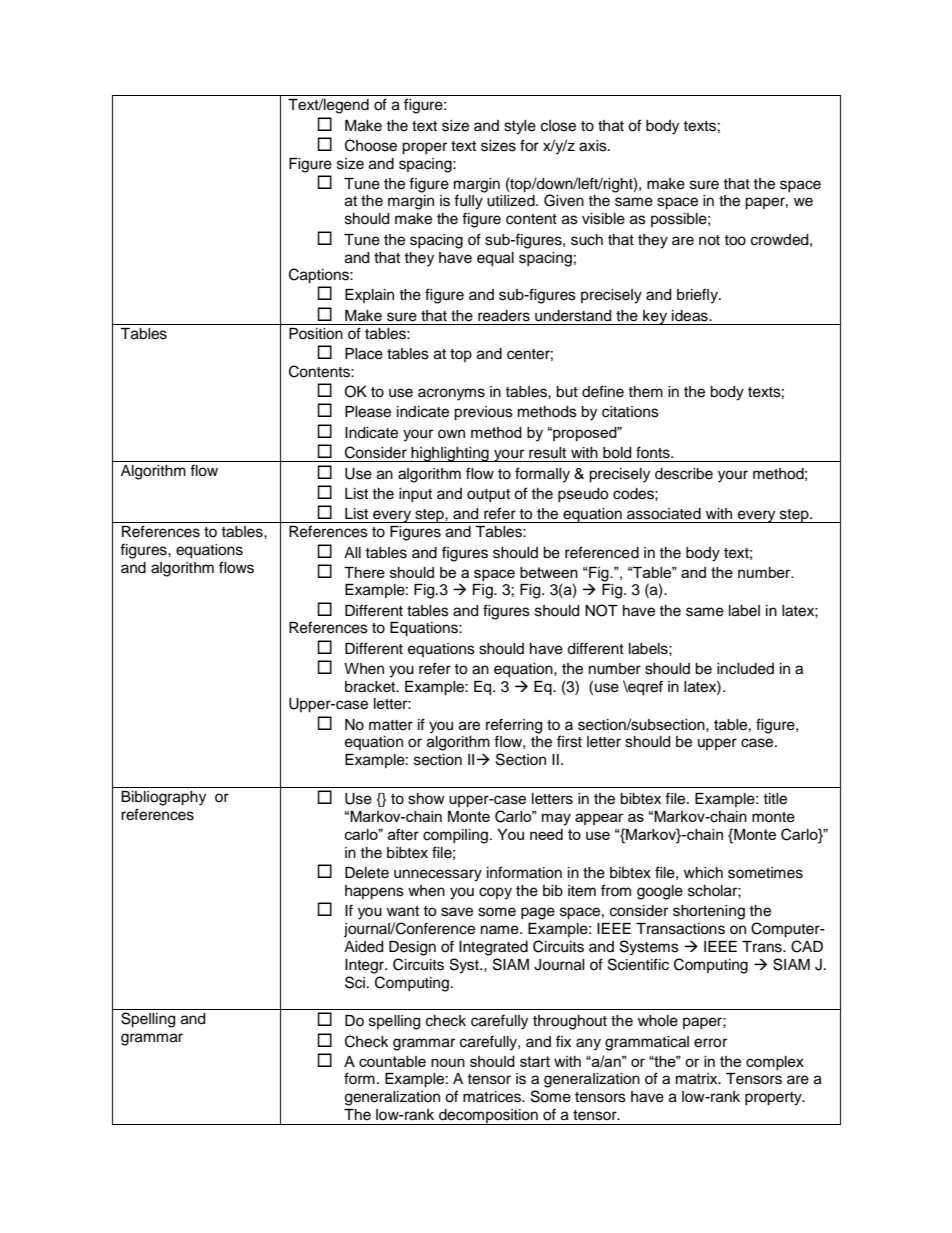 This document has height=1233, width=952. What do you see at coordinates (745, 669) in the document?
I see `included` at bounding box center [745, 669].
